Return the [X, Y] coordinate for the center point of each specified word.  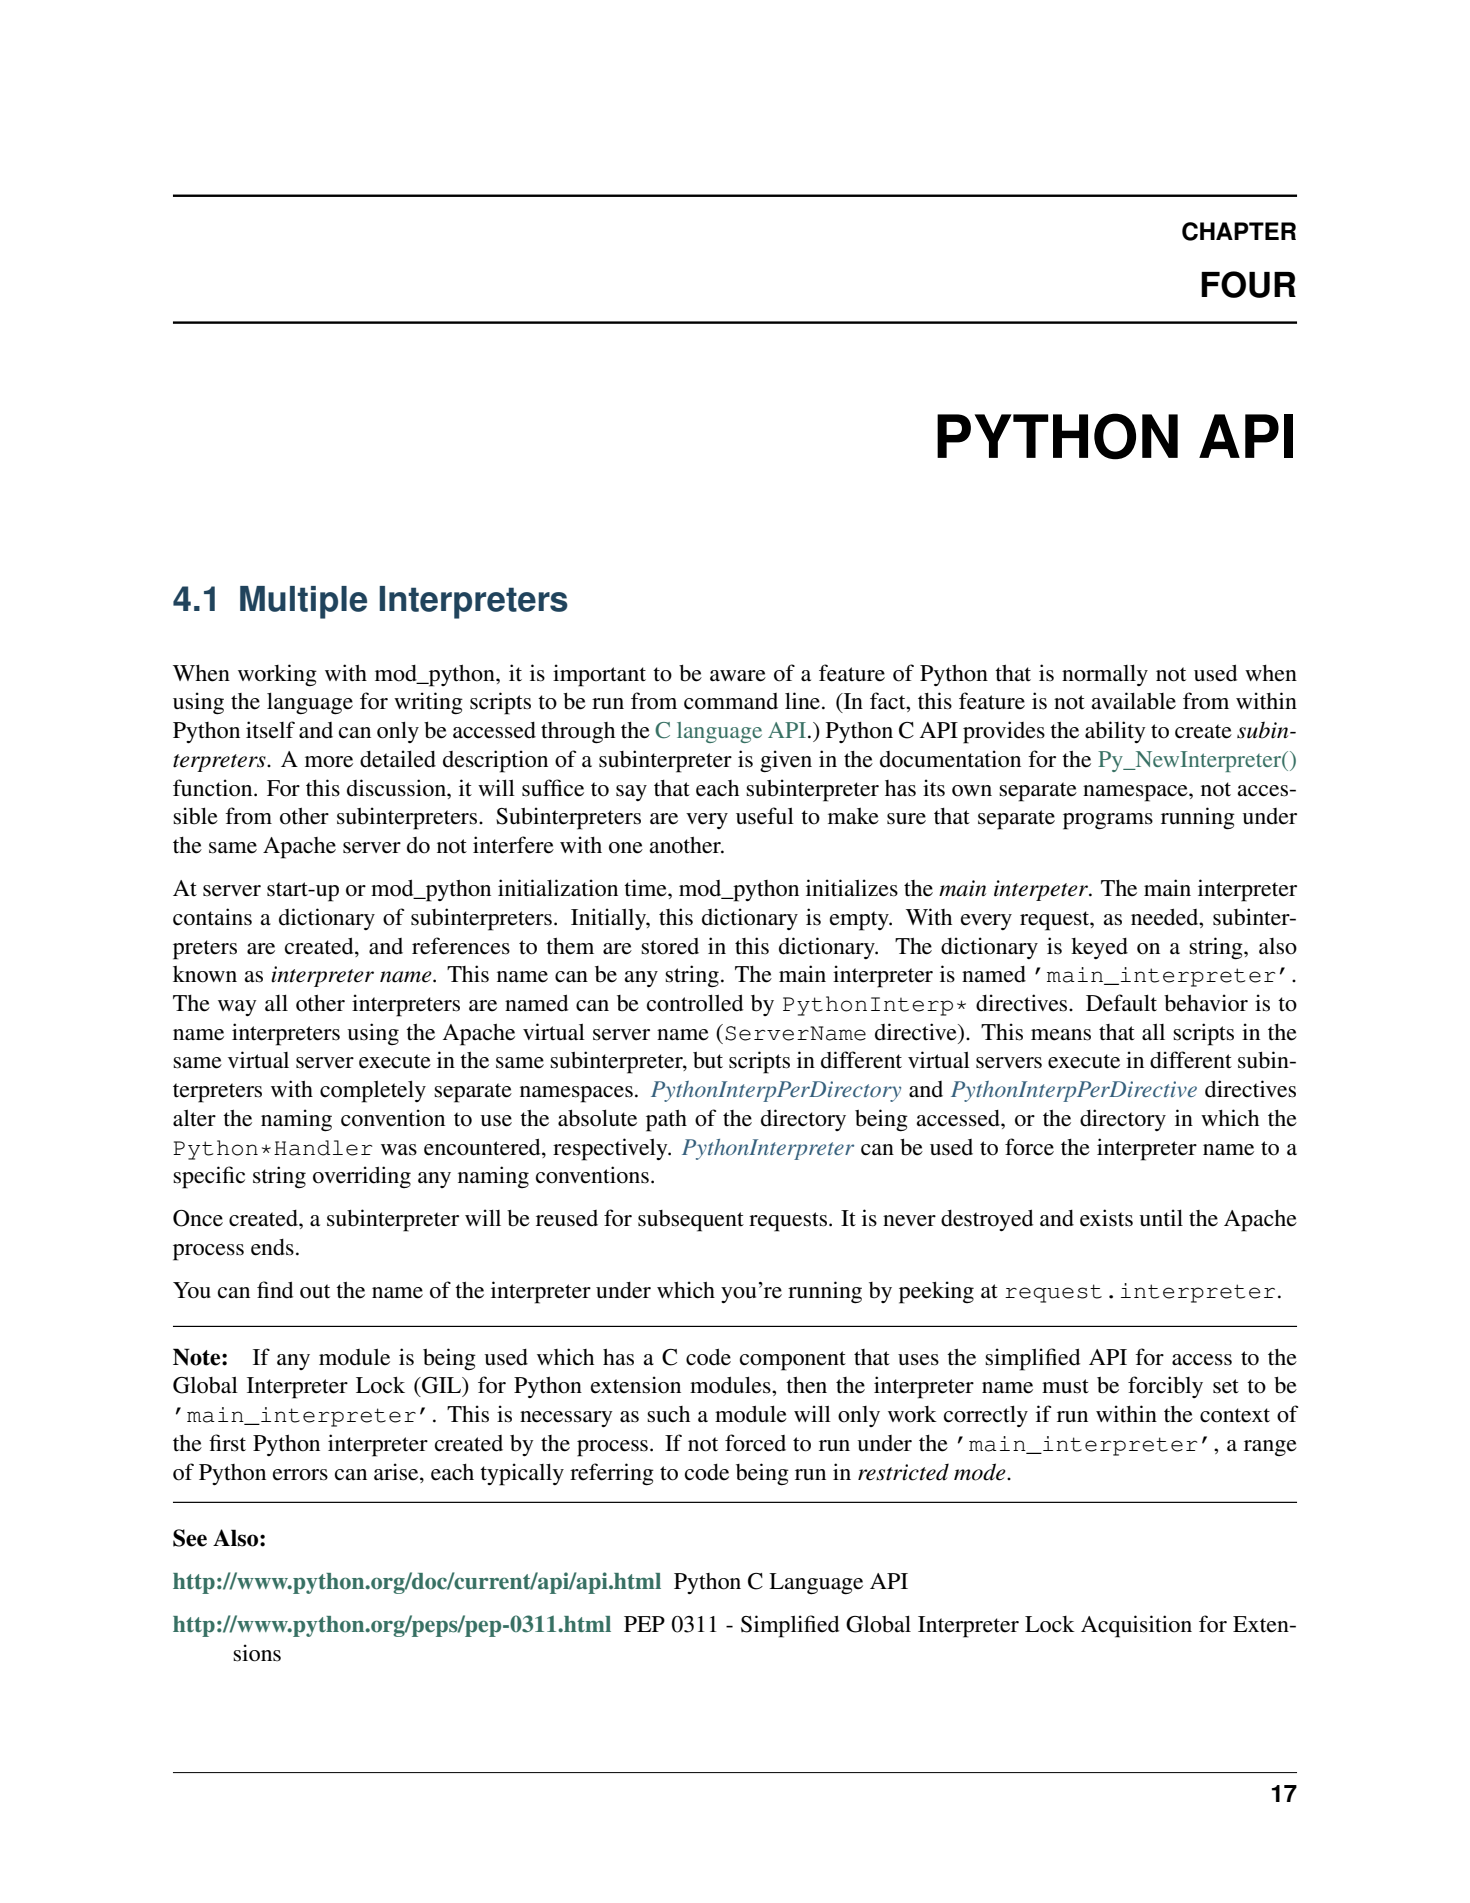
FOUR [1248, 284]
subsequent [691, 1221]
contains [212, 917]
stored [670, 946]
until [1161, 1217]
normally [1105, 675]
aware [738, 676]
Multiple [303, 602]
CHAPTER [1239, 231]
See [190, 1538]
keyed [1099, 948]
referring [612, 1474]
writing [428, 703]
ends [272, 1247]
